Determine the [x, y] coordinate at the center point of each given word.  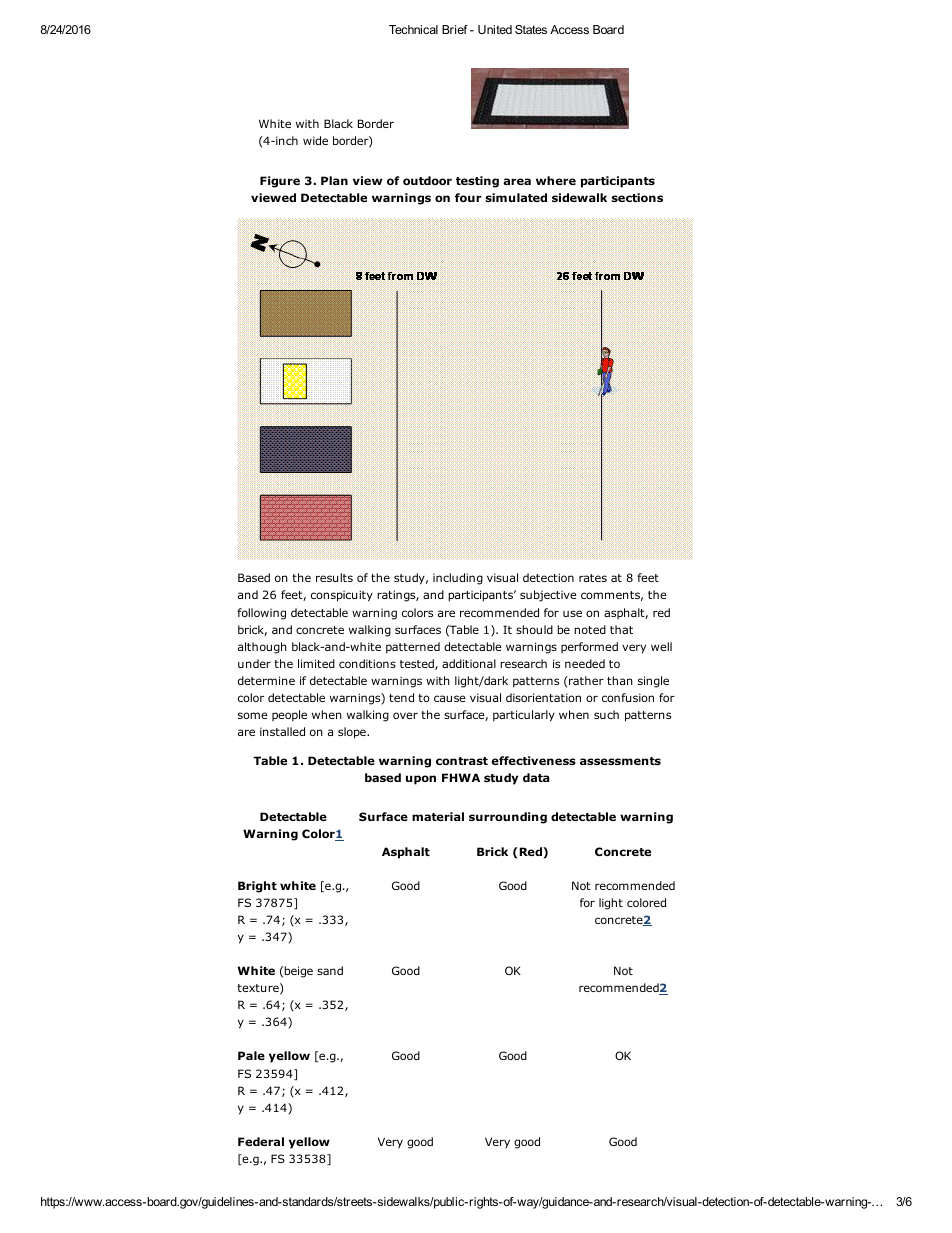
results [334, 577]
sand [330, 970]
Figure [280, 182]
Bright [257, 887]
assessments [620, 761]
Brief [455, 29]
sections [637, 197]
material [438, 816]
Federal [261, 1141]
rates [593, 578]
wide [315, 140]
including [458, 579]
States [531, 29]
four [468, 197]
